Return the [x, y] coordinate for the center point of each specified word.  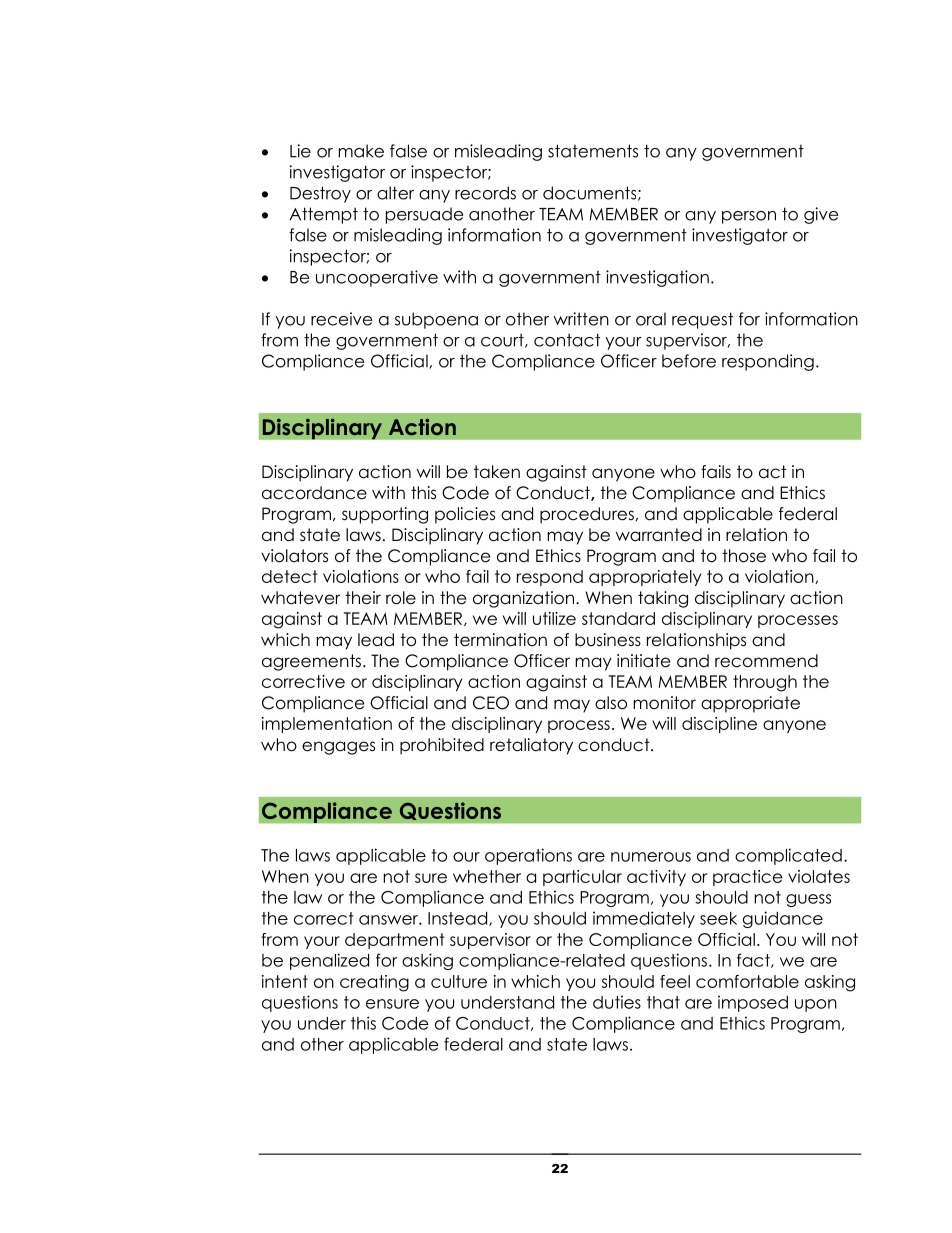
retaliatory [531, 746]
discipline [719, 725]
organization [523, 599]
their [363, 598]
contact [567, 340]
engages [338, 748]
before [689, 361]
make [361, 151]
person [749, 217]
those [744, 556]
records [485, 193]
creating [374, 983]
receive [341, 319]
